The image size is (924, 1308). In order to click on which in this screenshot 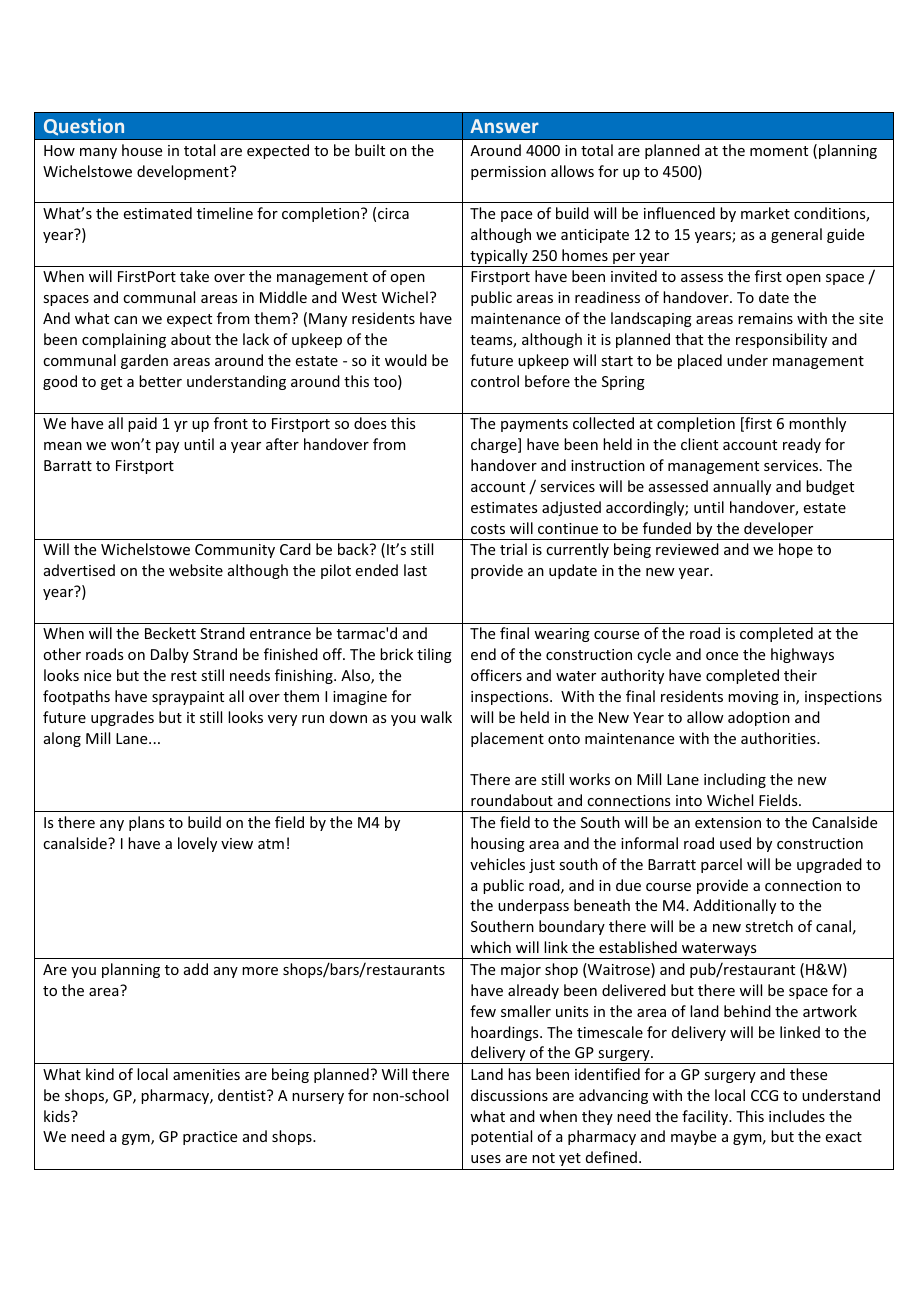, I will do `click(490, 947)`.
